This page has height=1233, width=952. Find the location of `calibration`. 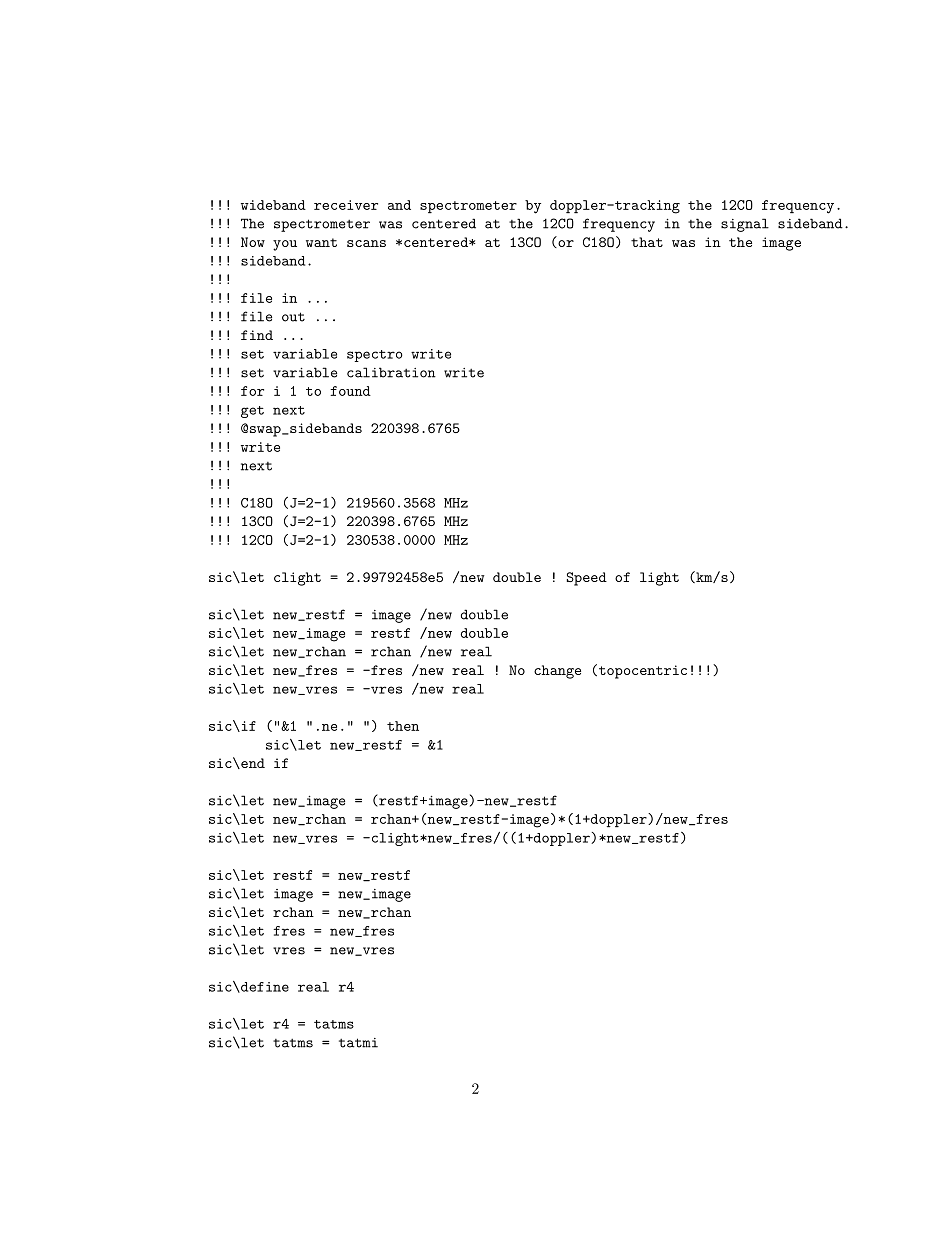

calibration is located at coordinates (391, 372).
